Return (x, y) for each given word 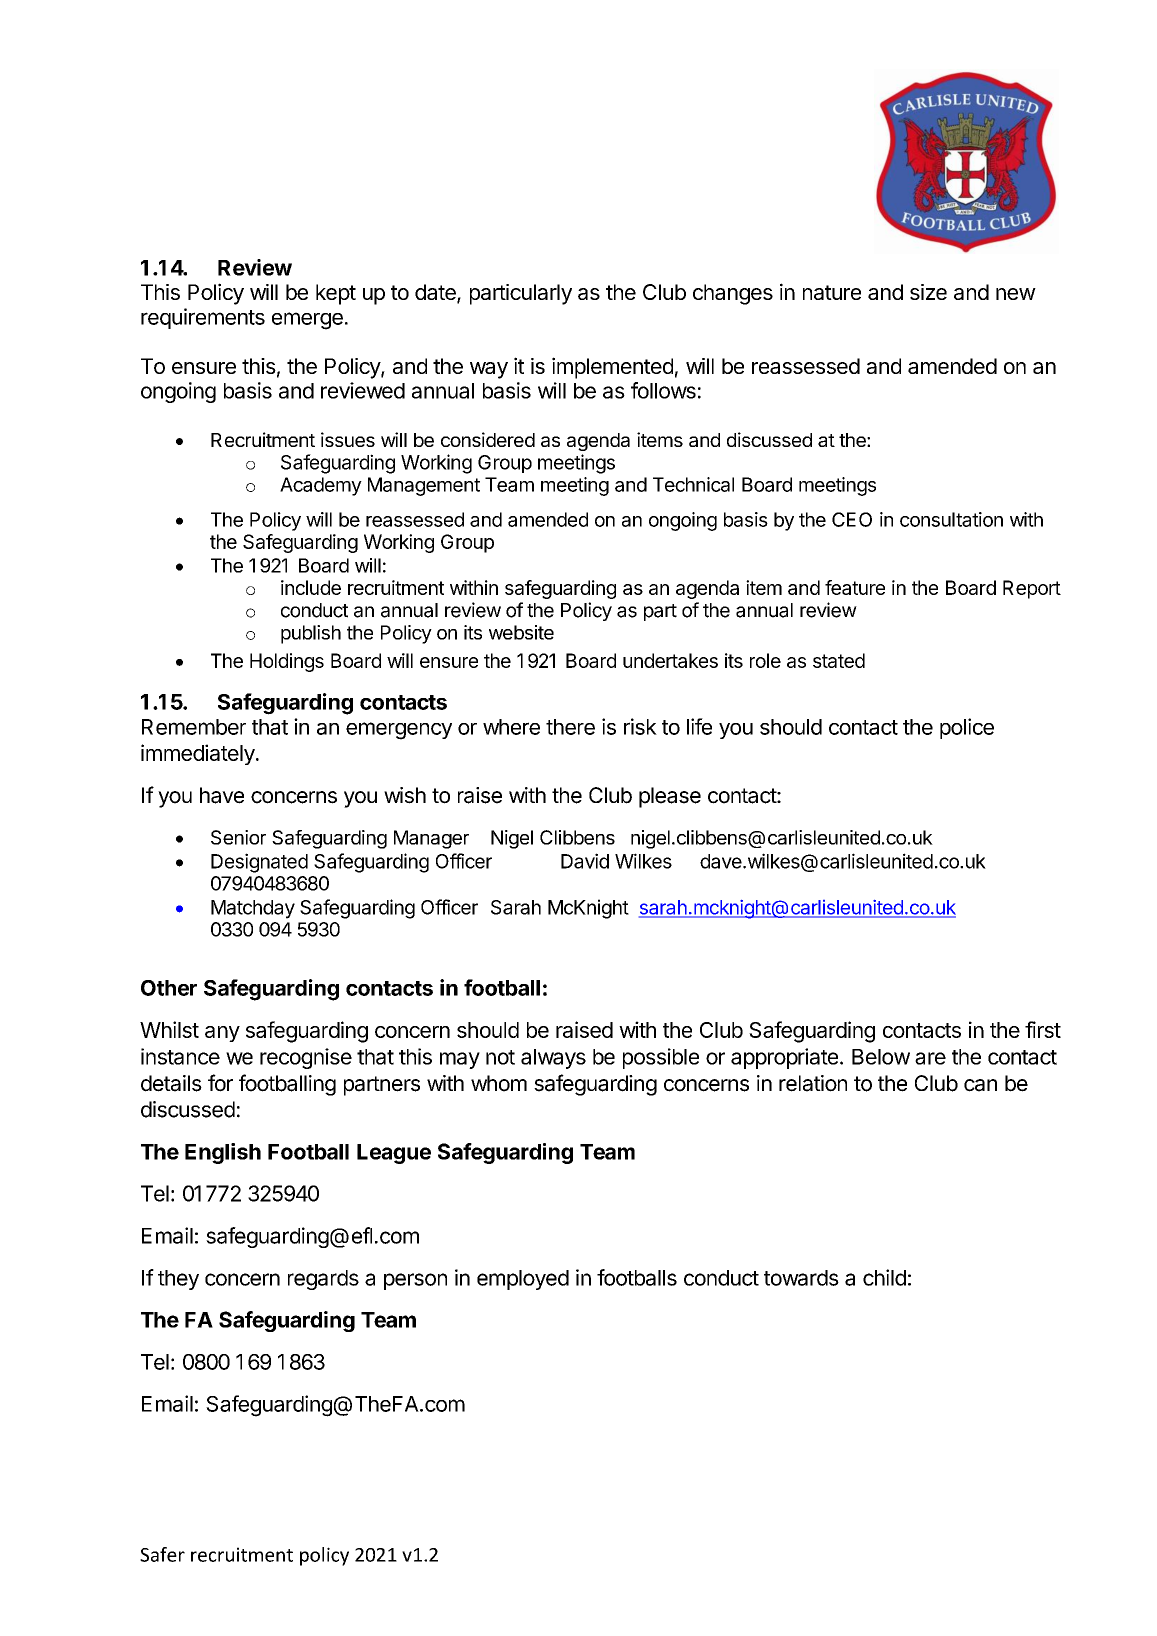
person (415, 1281)
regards (323, 1280)
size (928, 292)
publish (311, 634)
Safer (162, 1554)
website (521, 632)
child (884, 1277)
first (1043, 1029)
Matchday (253, 909)
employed (523, 1280)
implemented (612, 368)
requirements (203, 318)
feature (855, 587)
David (585, 861)
